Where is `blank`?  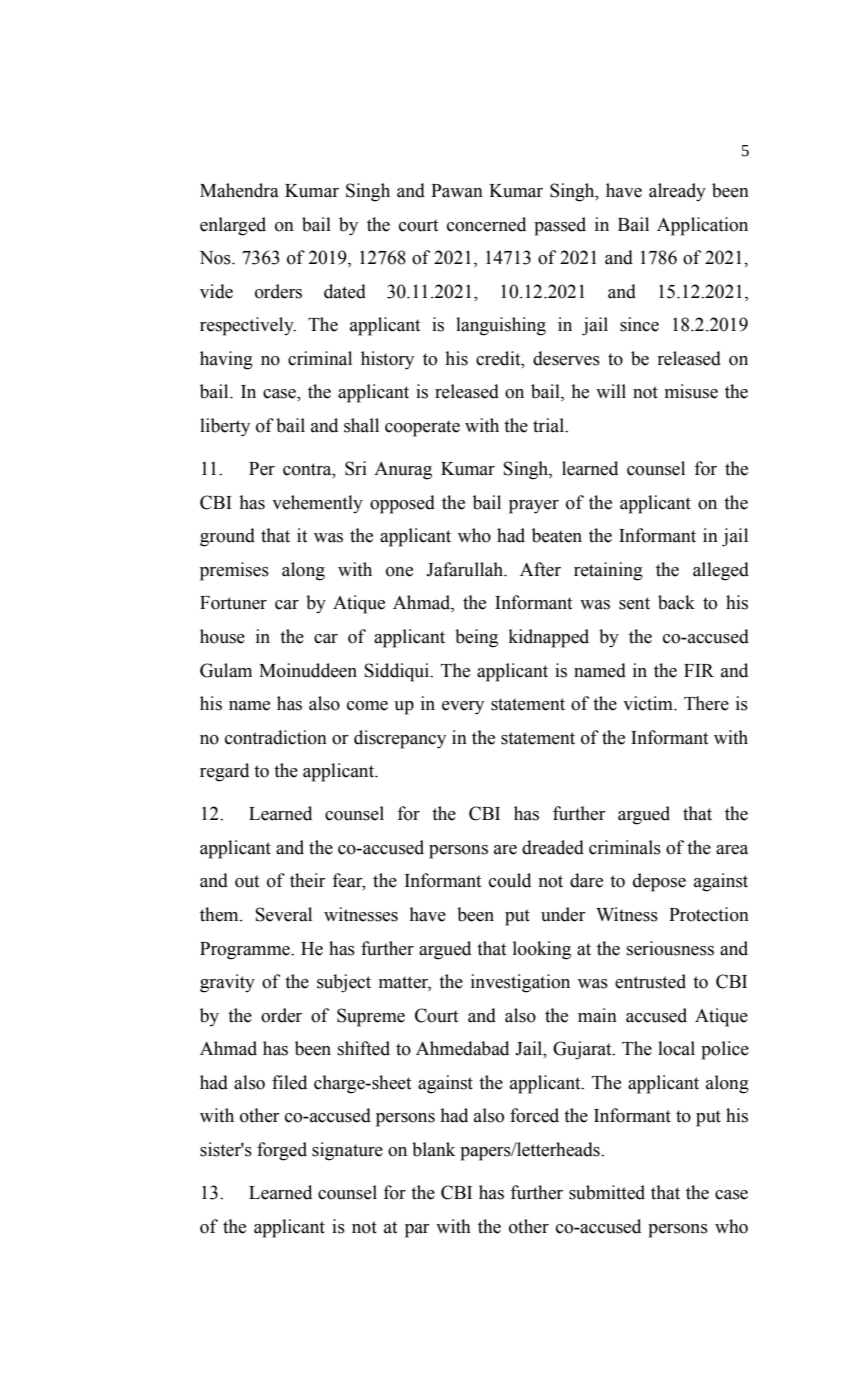 blank is located at coordinates (433, 1149).
